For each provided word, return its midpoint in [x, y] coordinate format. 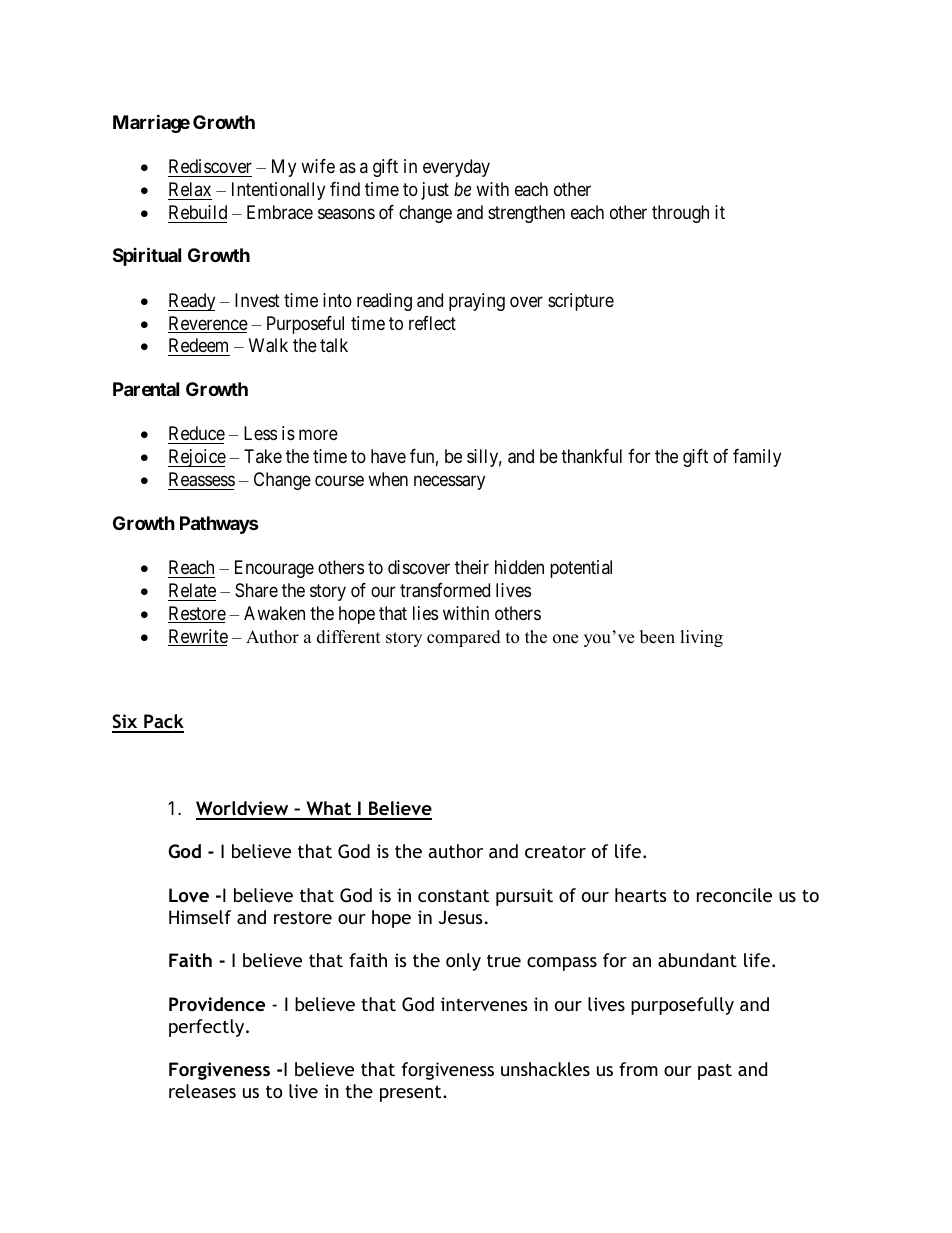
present [412, 1093]
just [435, 191]
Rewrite [198, 637]
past [715, 1072]
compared [464, 638]
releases [202, 1091]
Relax [190, 189]
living [701, 638]
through [680, 214]
